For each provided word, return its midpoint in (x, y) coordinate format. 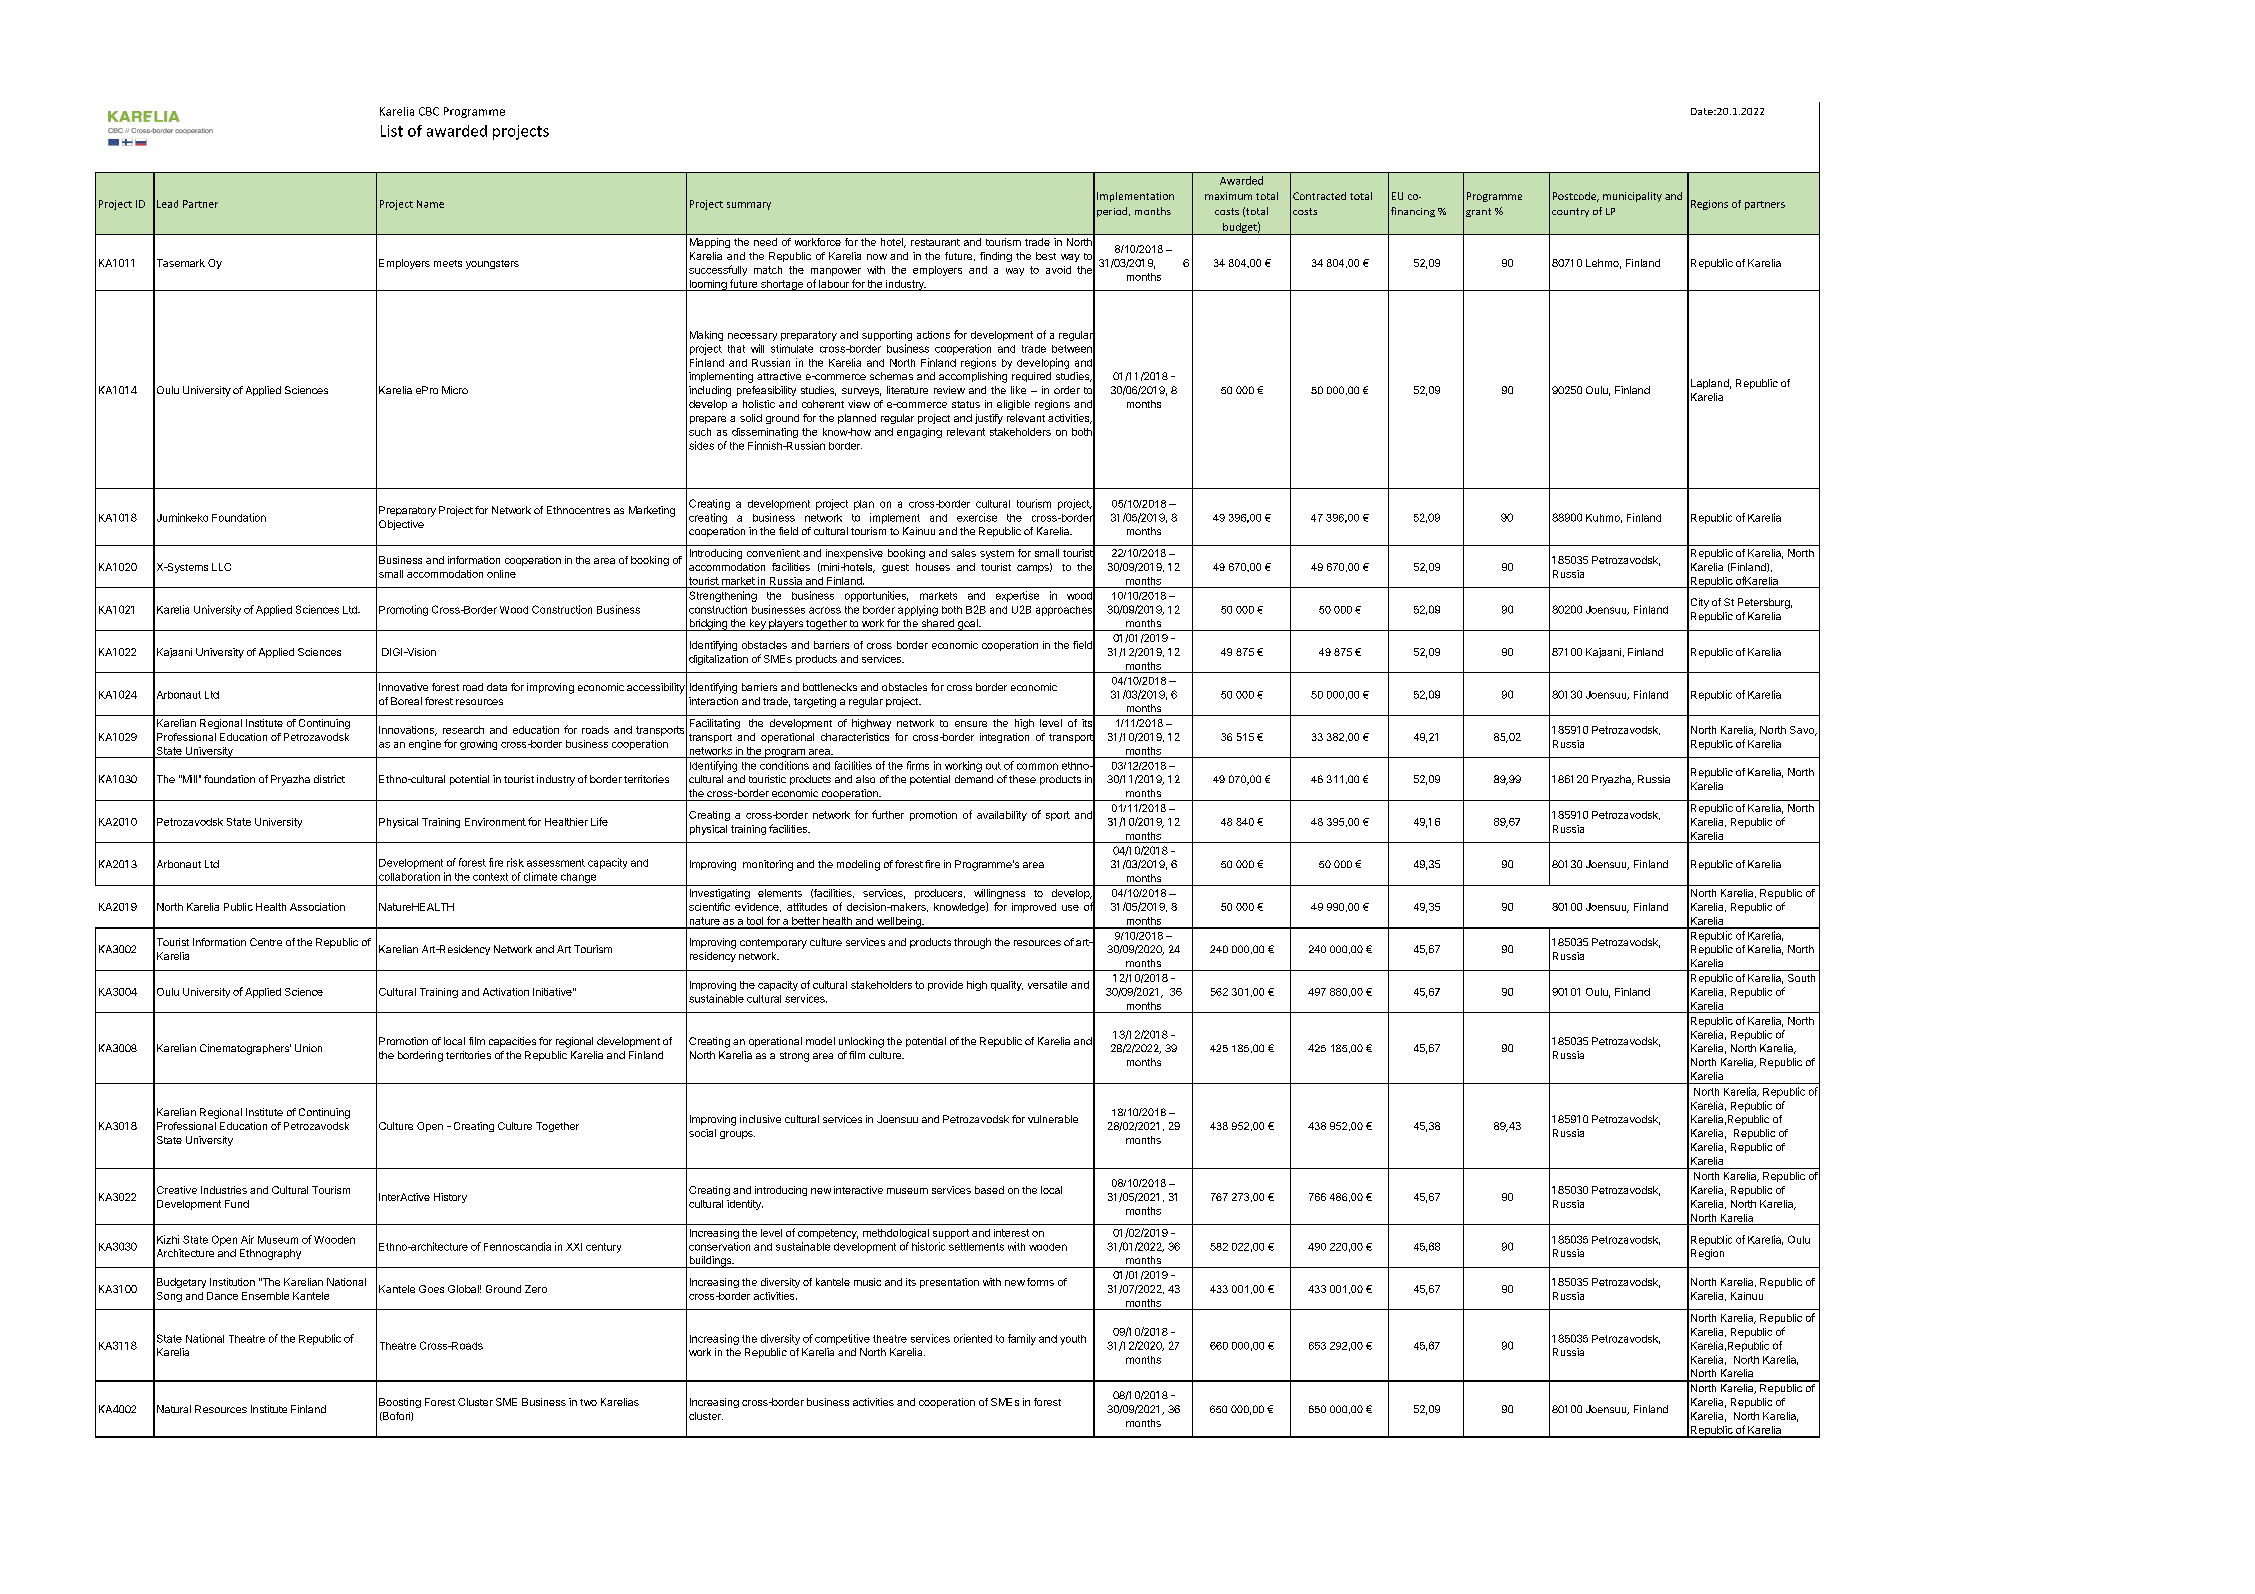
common (1037, 766)
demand (974, 779)
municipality (1632, 197)
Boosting (400, 1403)
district (329, 779)
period (1113, 212)
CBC (429, 111)
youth (1073, 1340)
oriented (973, 1338)
